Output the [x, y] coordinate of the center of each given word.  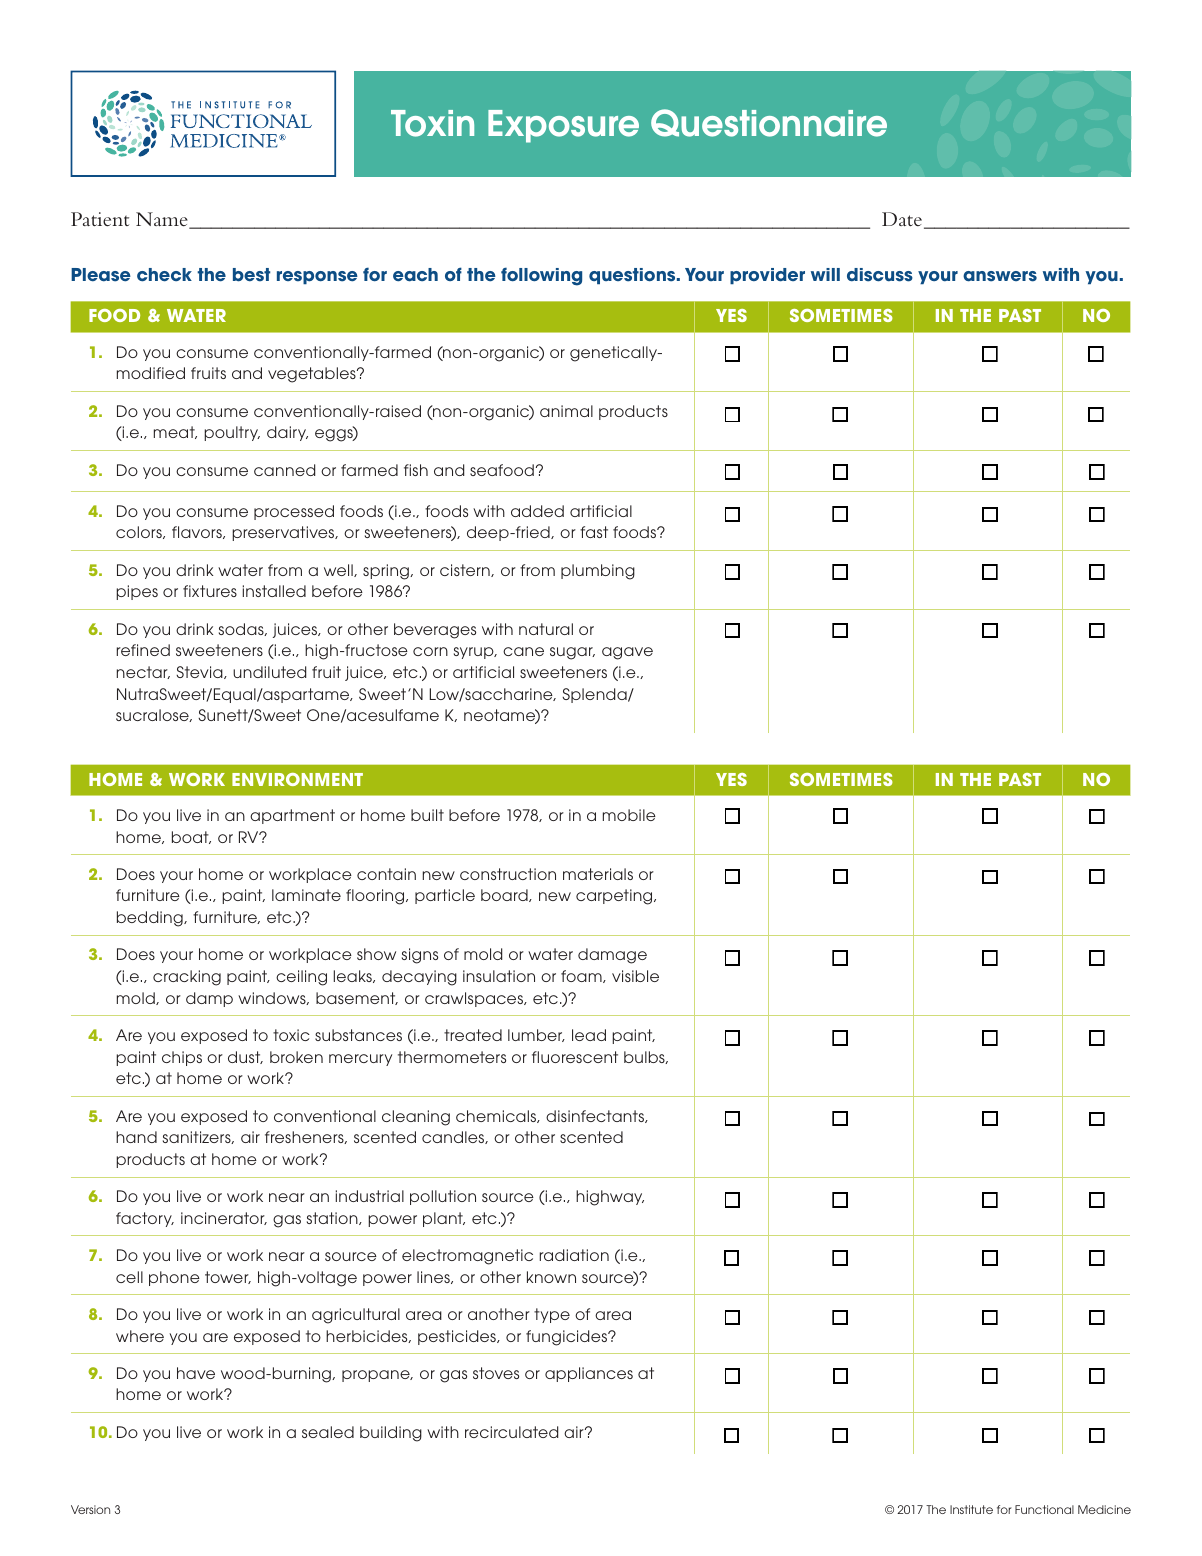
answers [1000, 276]
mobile [629, 815]
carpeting [615, 897]
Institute [971, 1509]
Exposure [563, 126]
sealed [328, 1432]
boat [191, 837]
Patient [100, 219]
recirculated [511, 1432]
